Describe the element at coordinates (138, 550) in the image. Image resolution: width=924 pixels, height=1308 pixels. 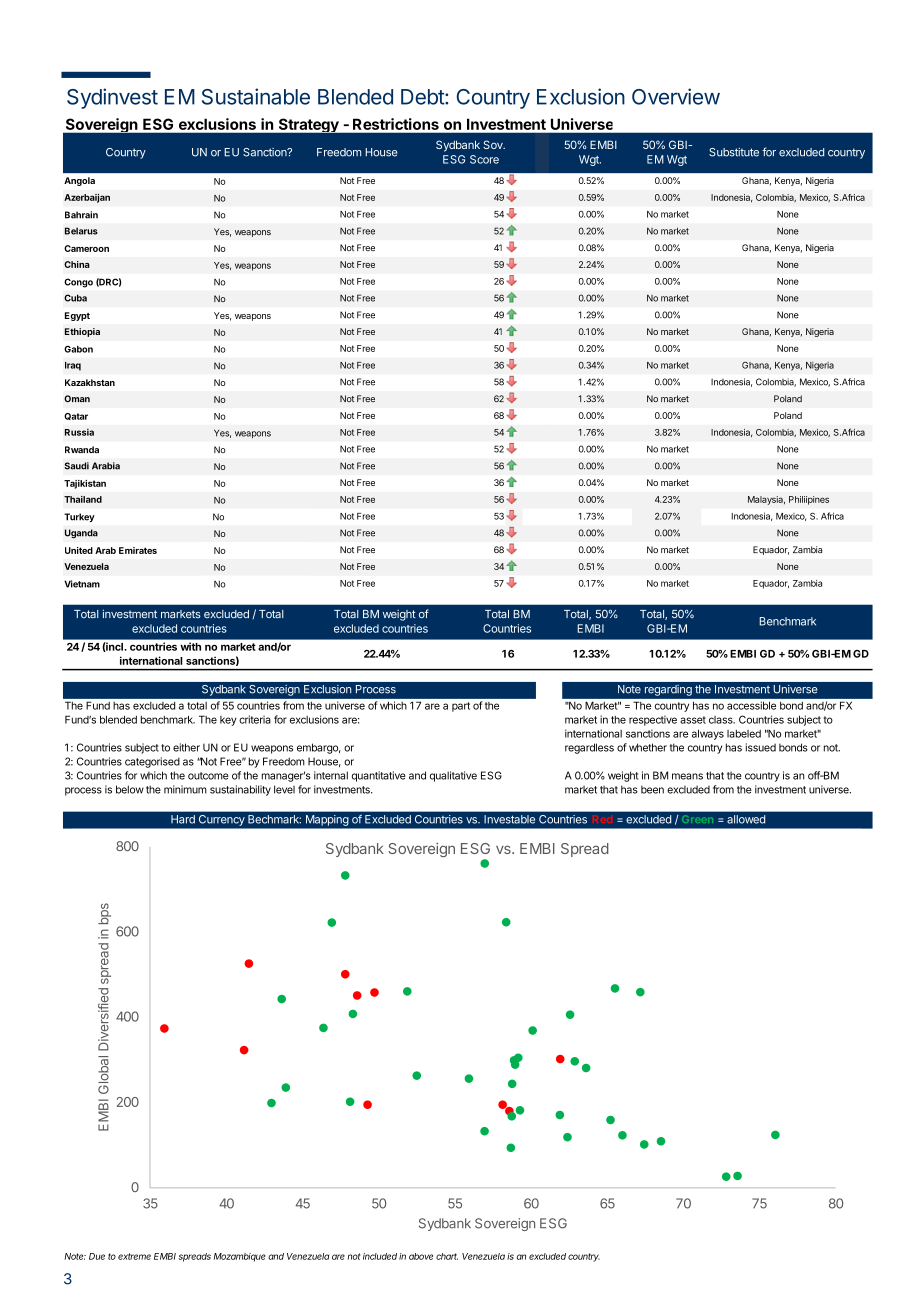
I see `Emirates` at that location.
